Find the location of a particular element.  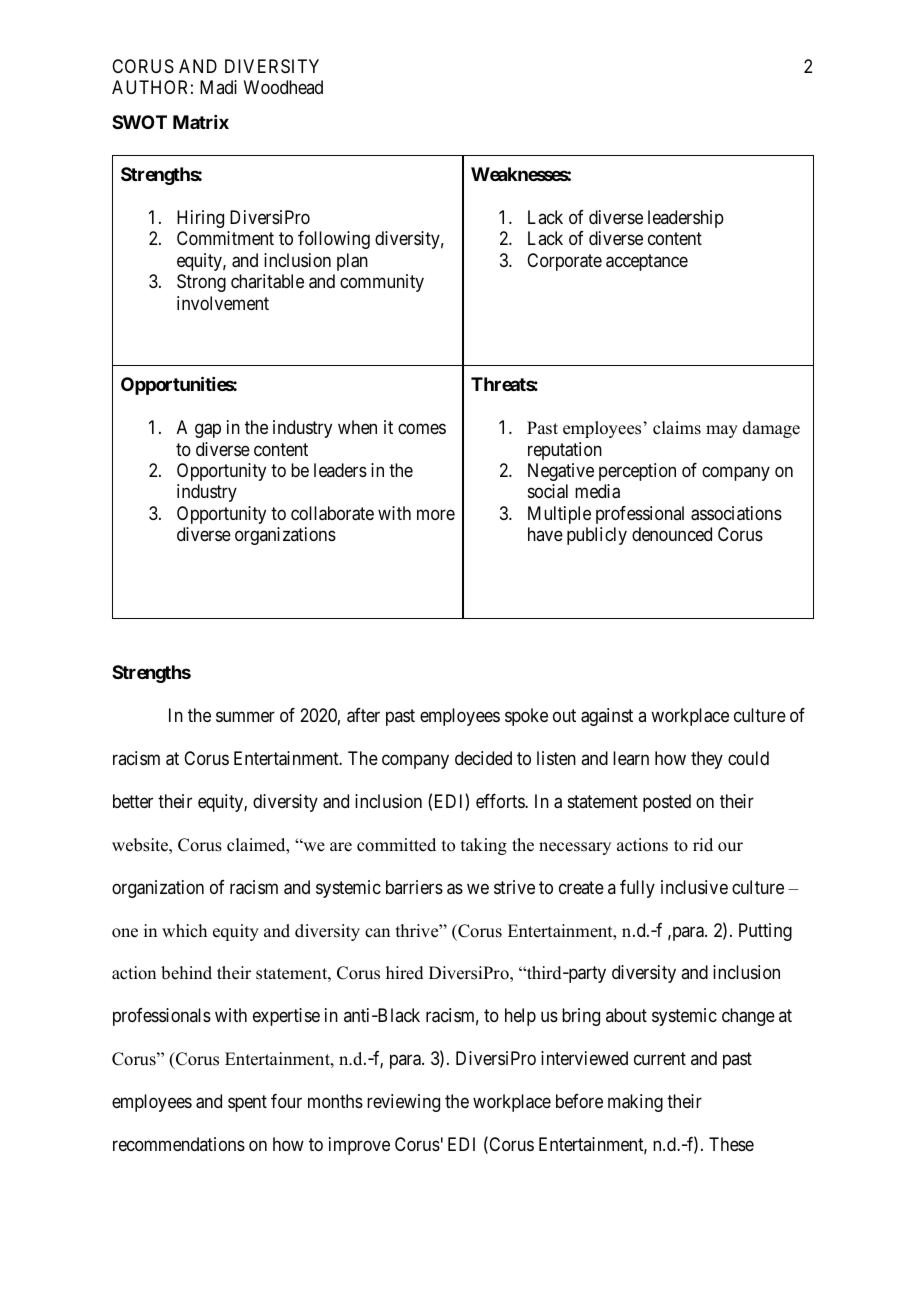

involvement is located at coordinates (223, 303).
